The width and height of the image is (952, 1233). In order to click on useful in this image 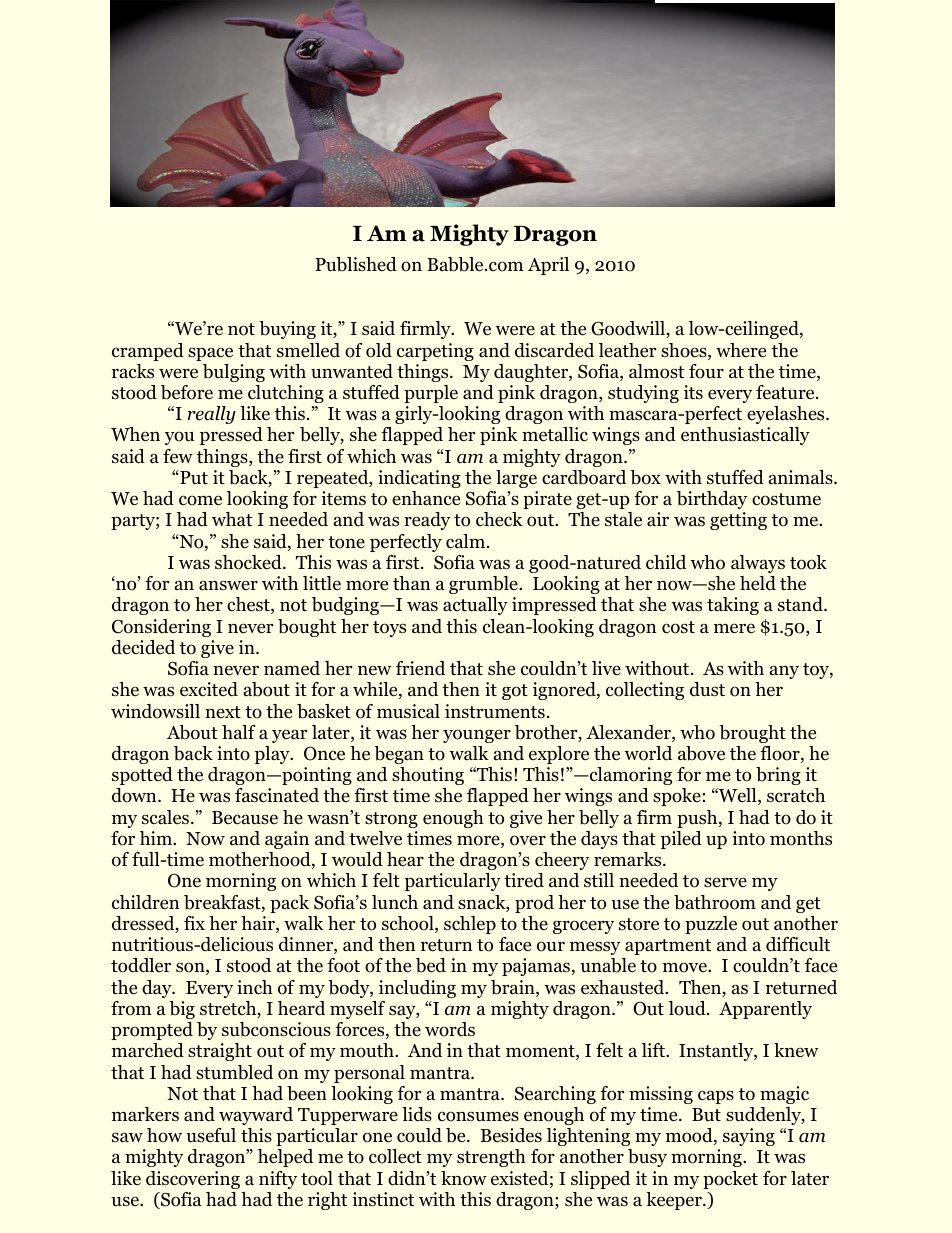, I will do `click(211, 1135)`.
